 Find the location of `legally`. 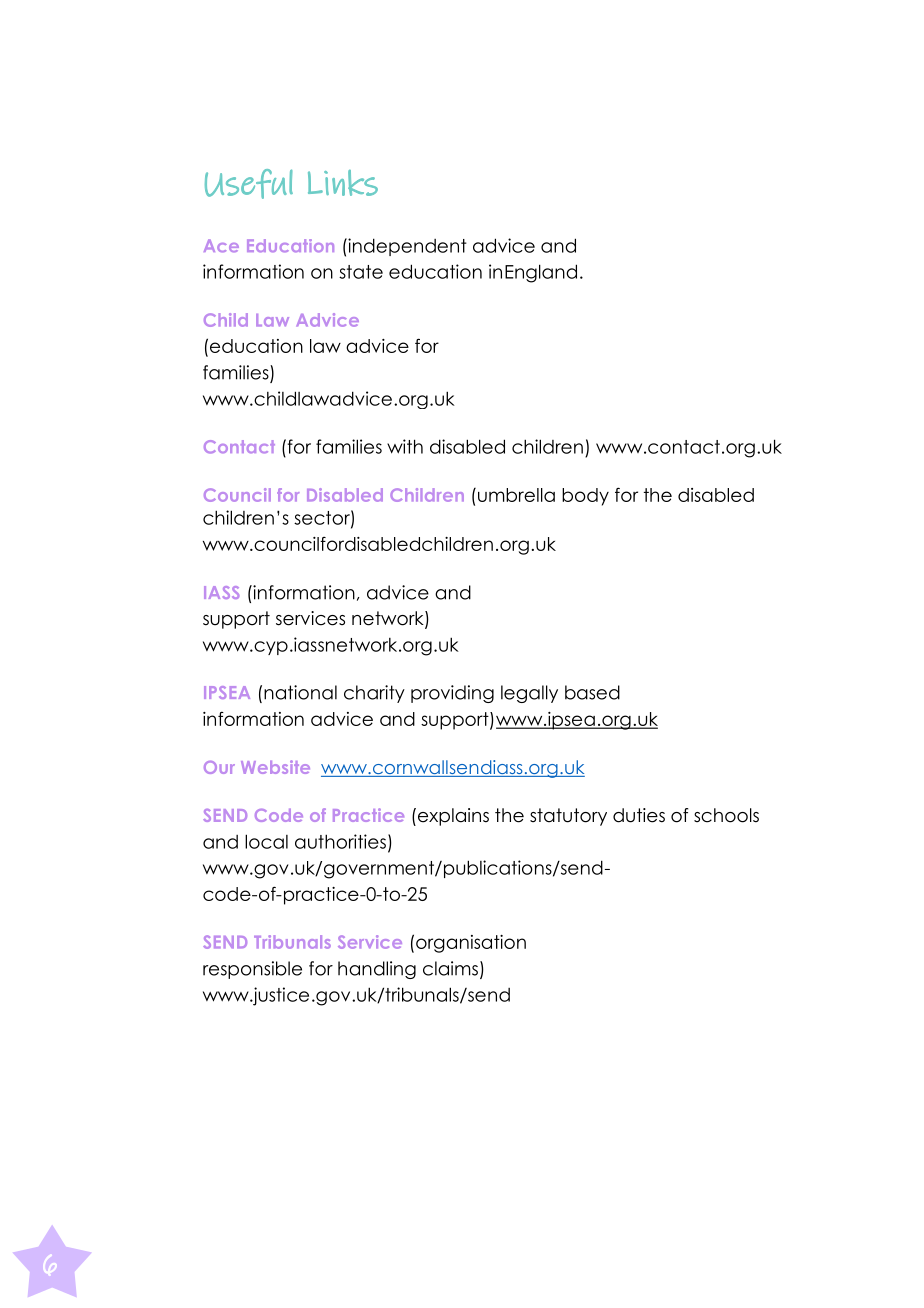

legally is located at coordinates (529, 694).
